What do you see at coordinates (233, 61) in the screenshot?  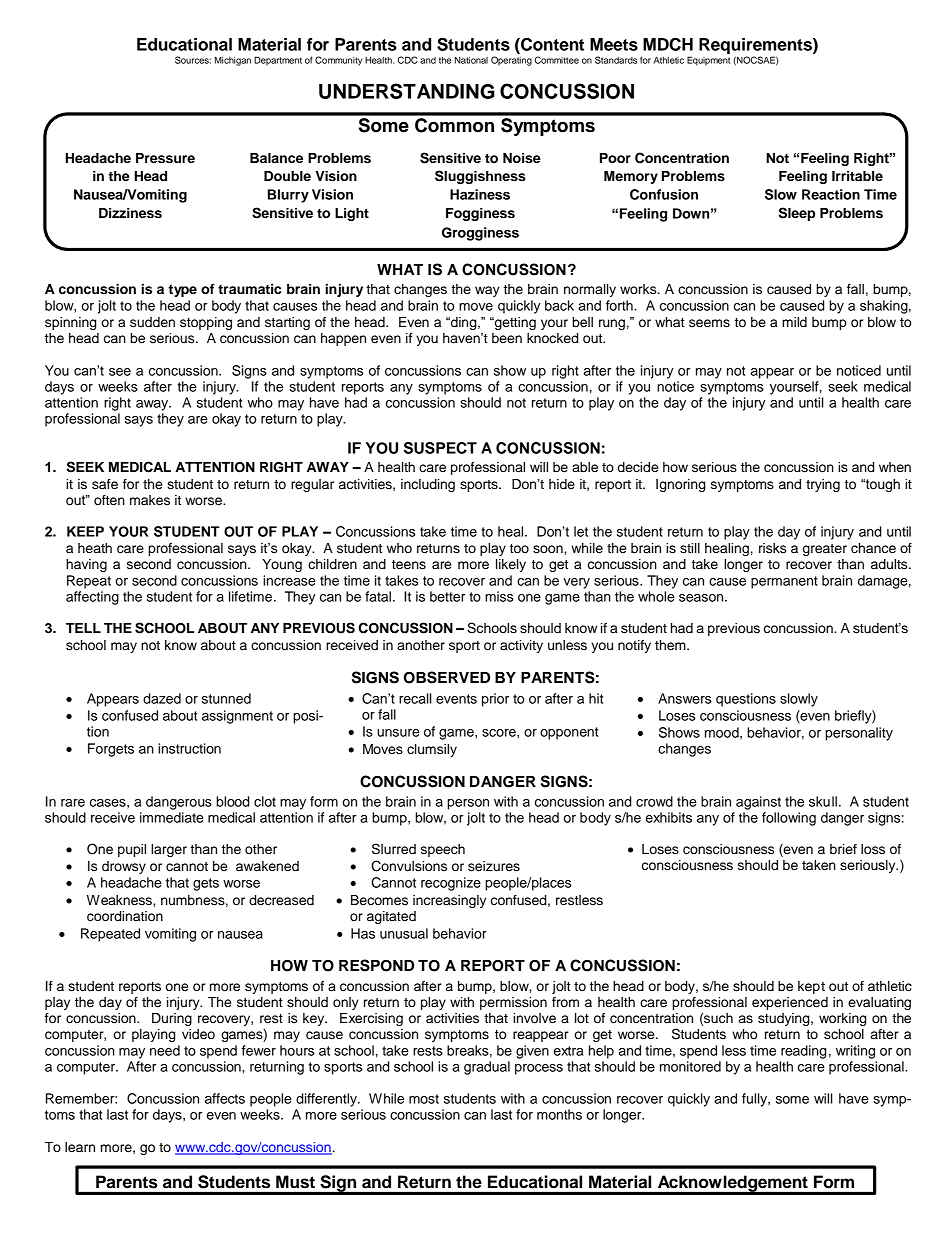 I see `Michigan` at bounding box center [233, 61].
